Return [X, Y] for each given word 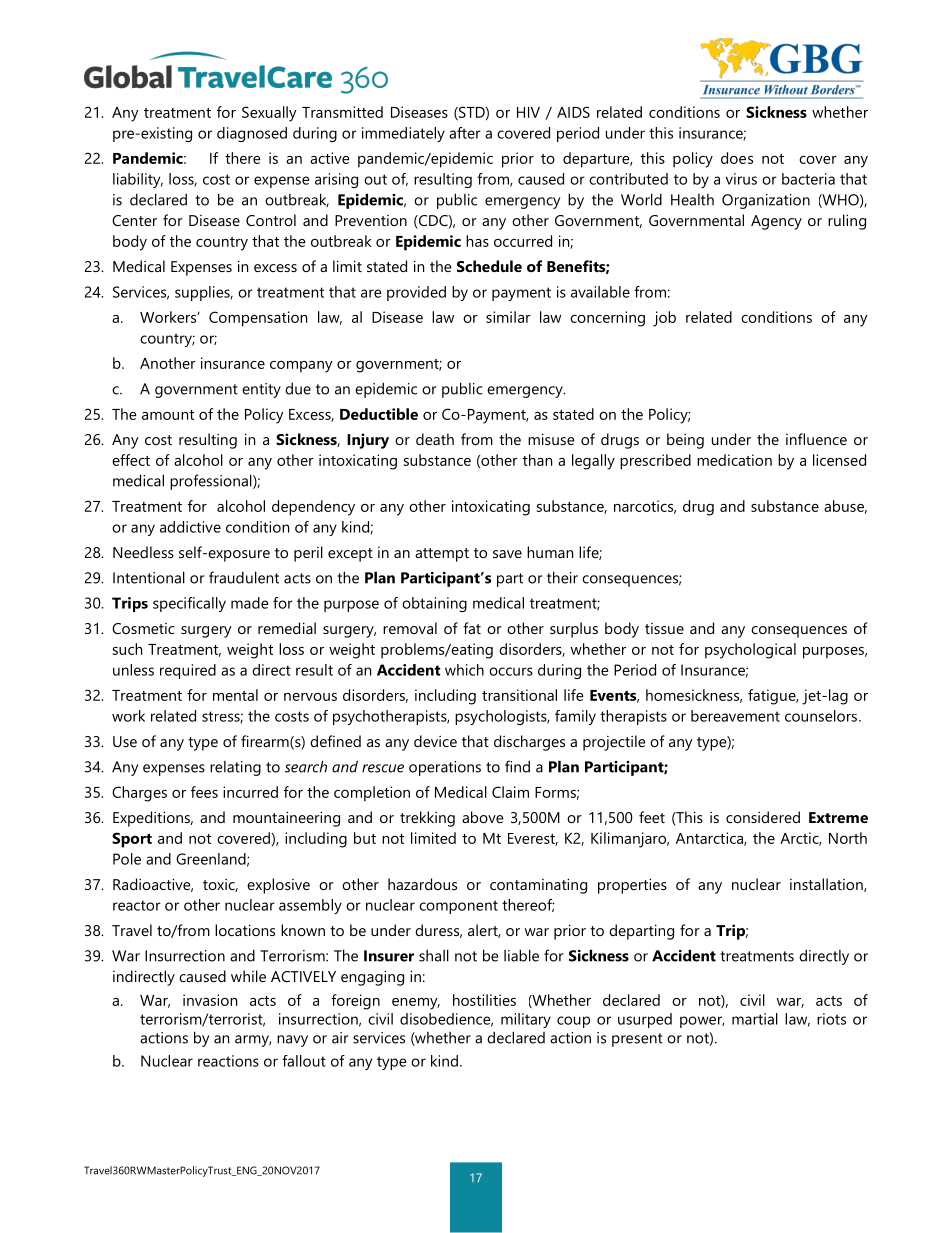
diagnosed [252, 134]
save [507, 554]
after [465, 133]
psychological [750, 651]
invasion [210, 1000]
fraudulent [244, 577]
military [526, 1020]
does [737, 158]
